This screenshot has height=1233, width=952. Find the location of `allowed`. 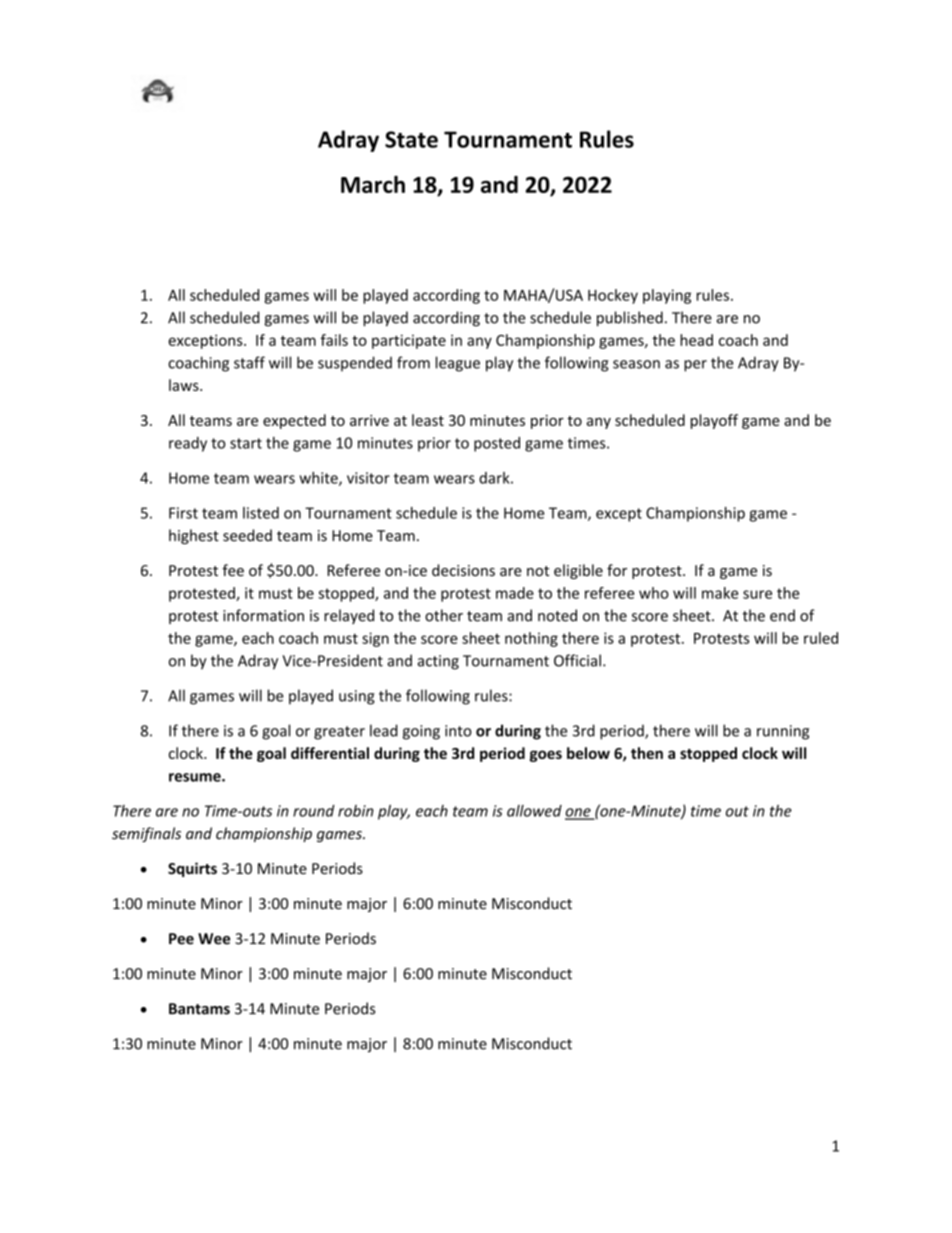

allowed is located at coordinates (534, 811).
